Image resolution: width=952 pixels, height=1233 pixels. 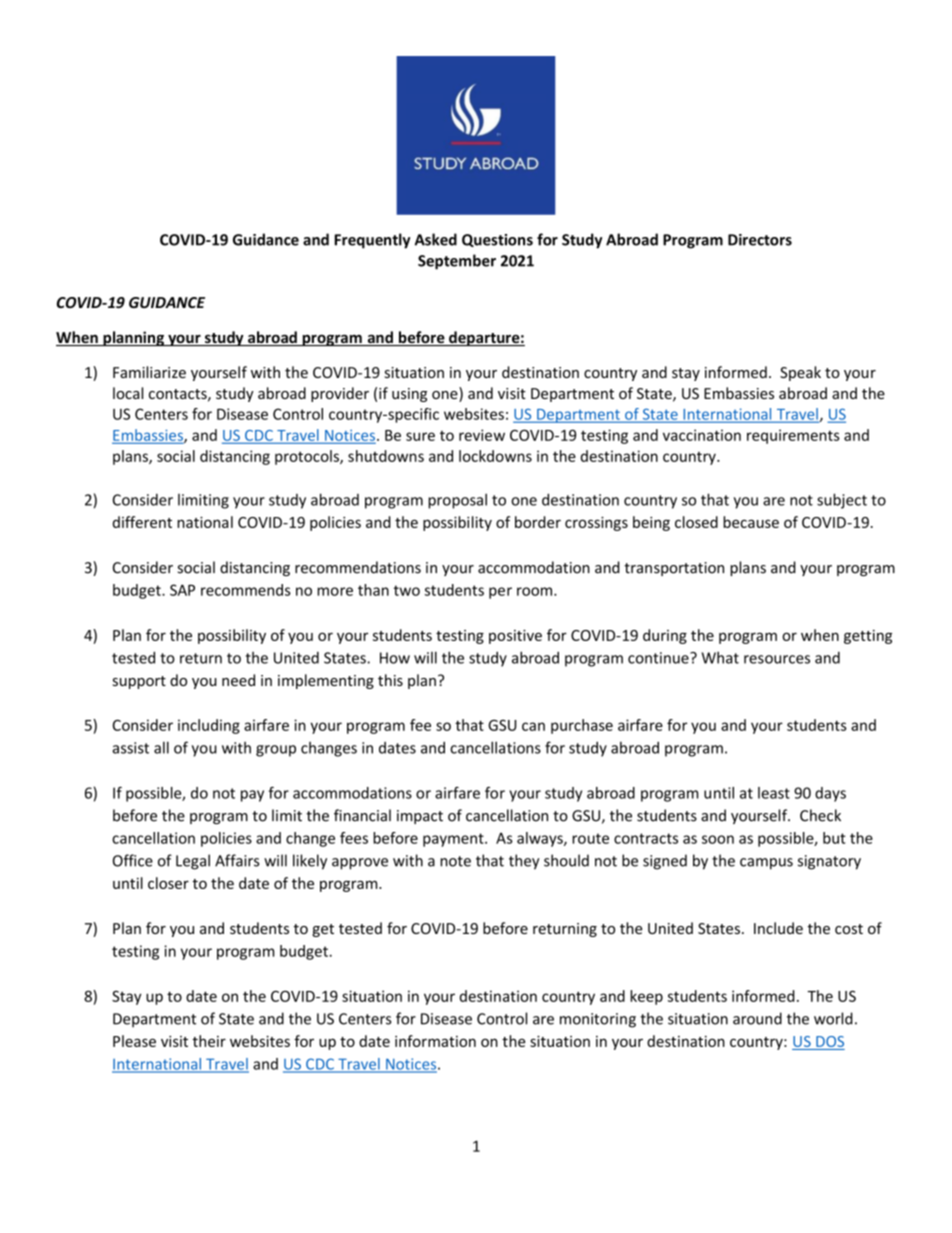 What do you see at coordinates (515, 637) in the page?
I see `positive` at bounding box center [515, 637].
